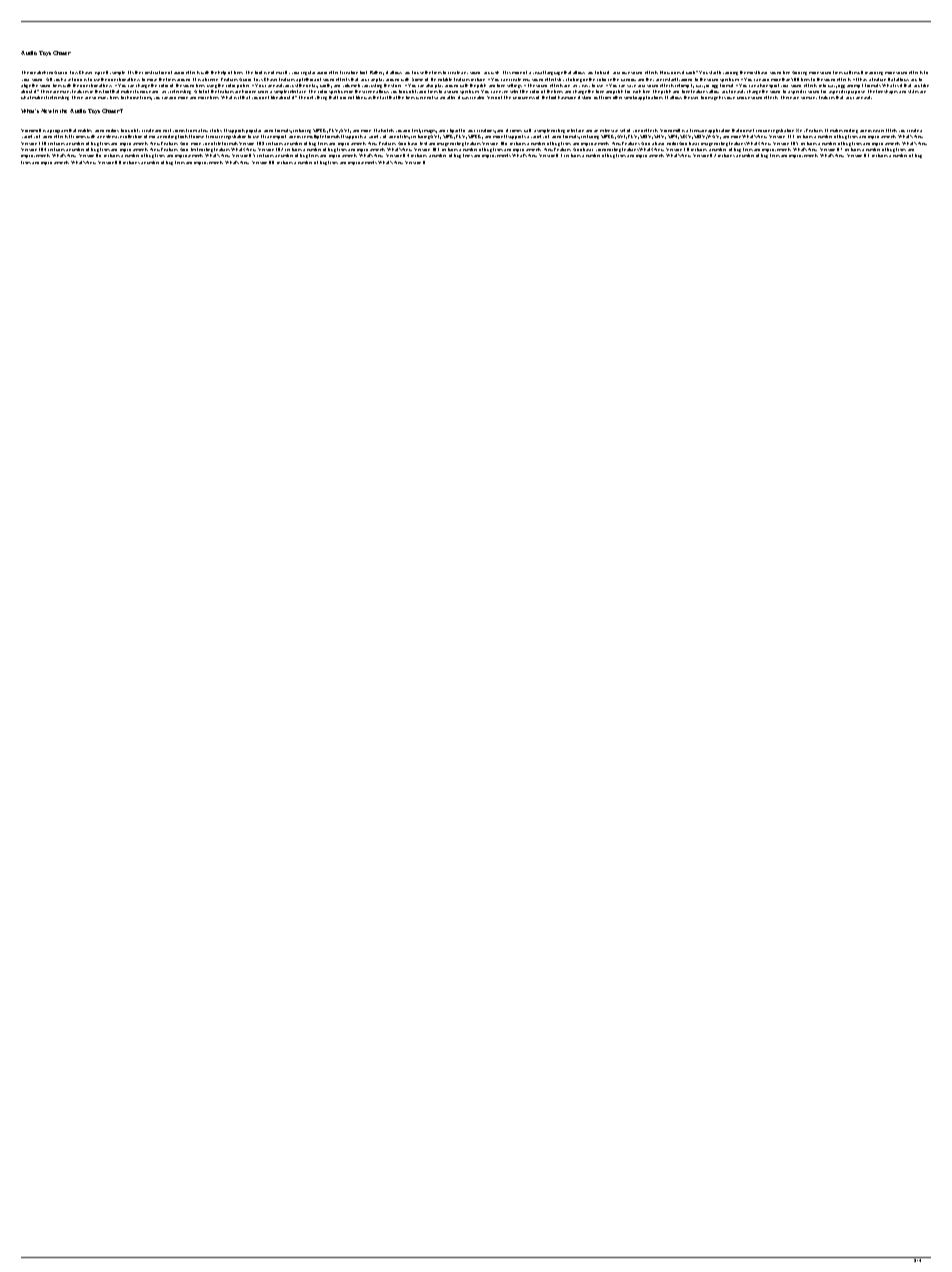  What do you see at coordinates (694, 98) in the document?
I see `user` at bounding box center [694, 98].
